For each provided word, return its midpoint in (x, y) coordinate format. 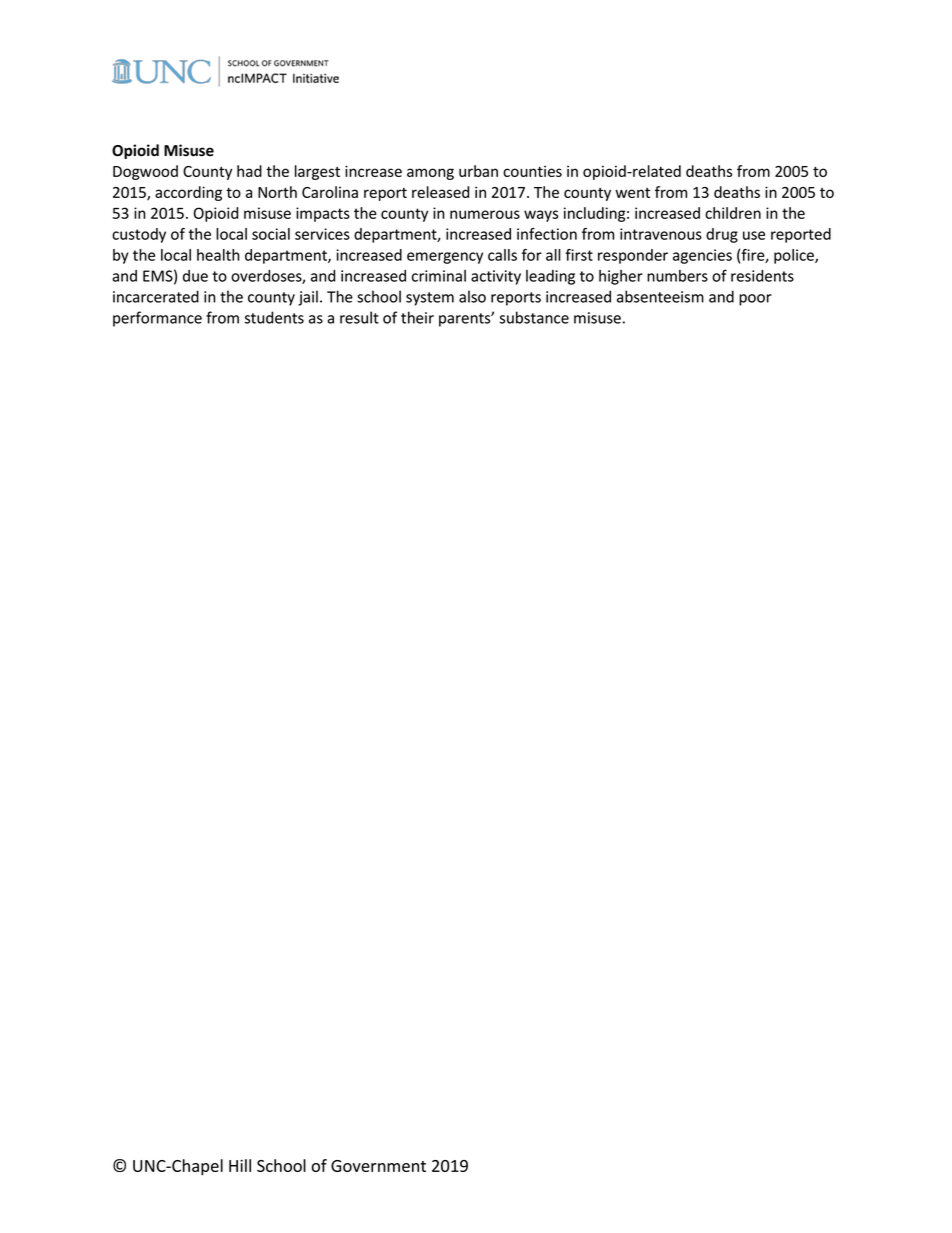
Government (378, 1166)
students (274, 317)
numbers (677, 276)
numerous (485, 214)
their (417, 317)
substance (534, 317)
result (359, 317)
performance (157, 319)
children (733, 213)
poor (755, 300)
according (188, 193)
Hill (240, 1165)
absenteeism (660, 296)
